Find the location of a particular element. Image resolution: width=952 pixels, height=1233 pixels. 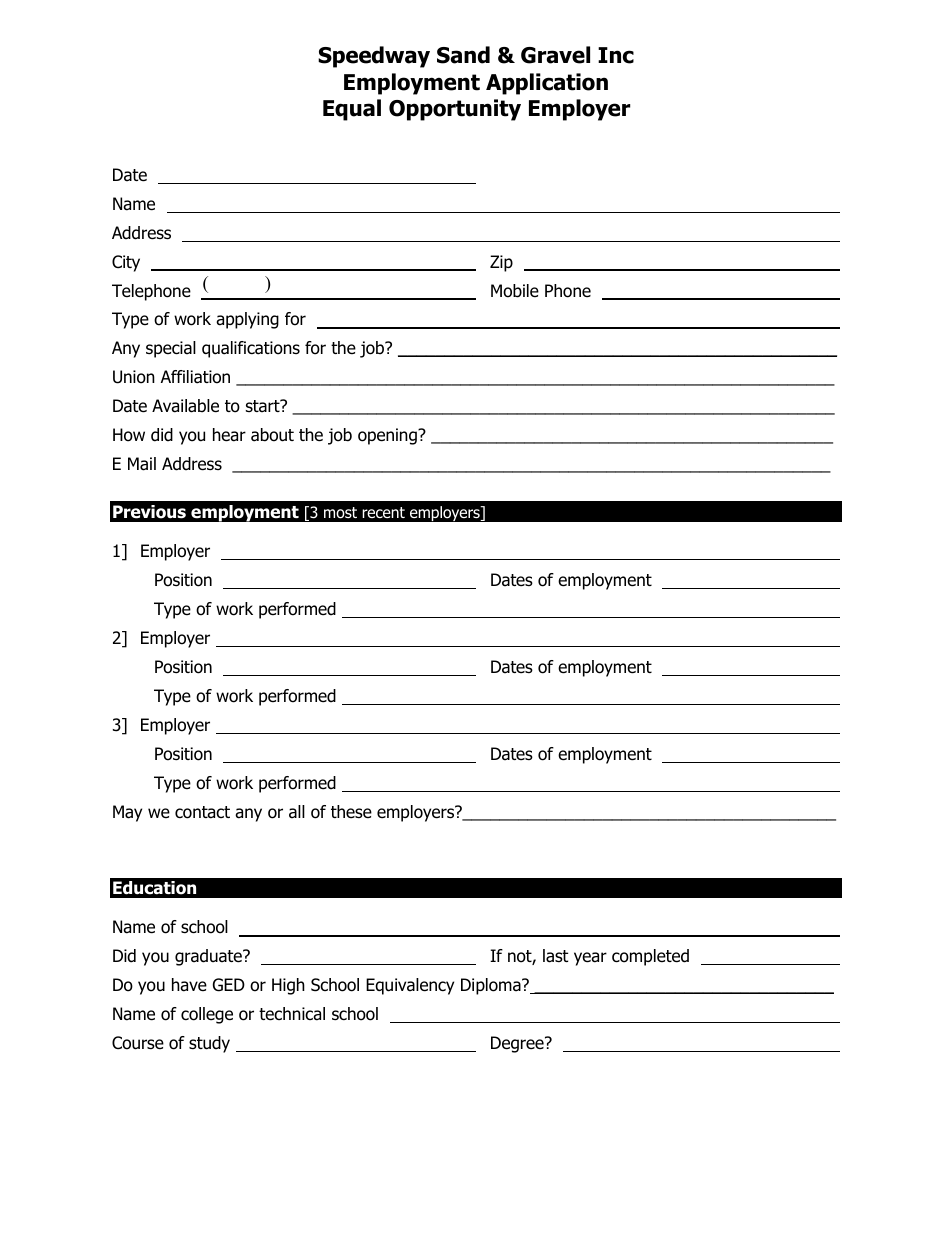

last is located at coordinates (555, 956).
